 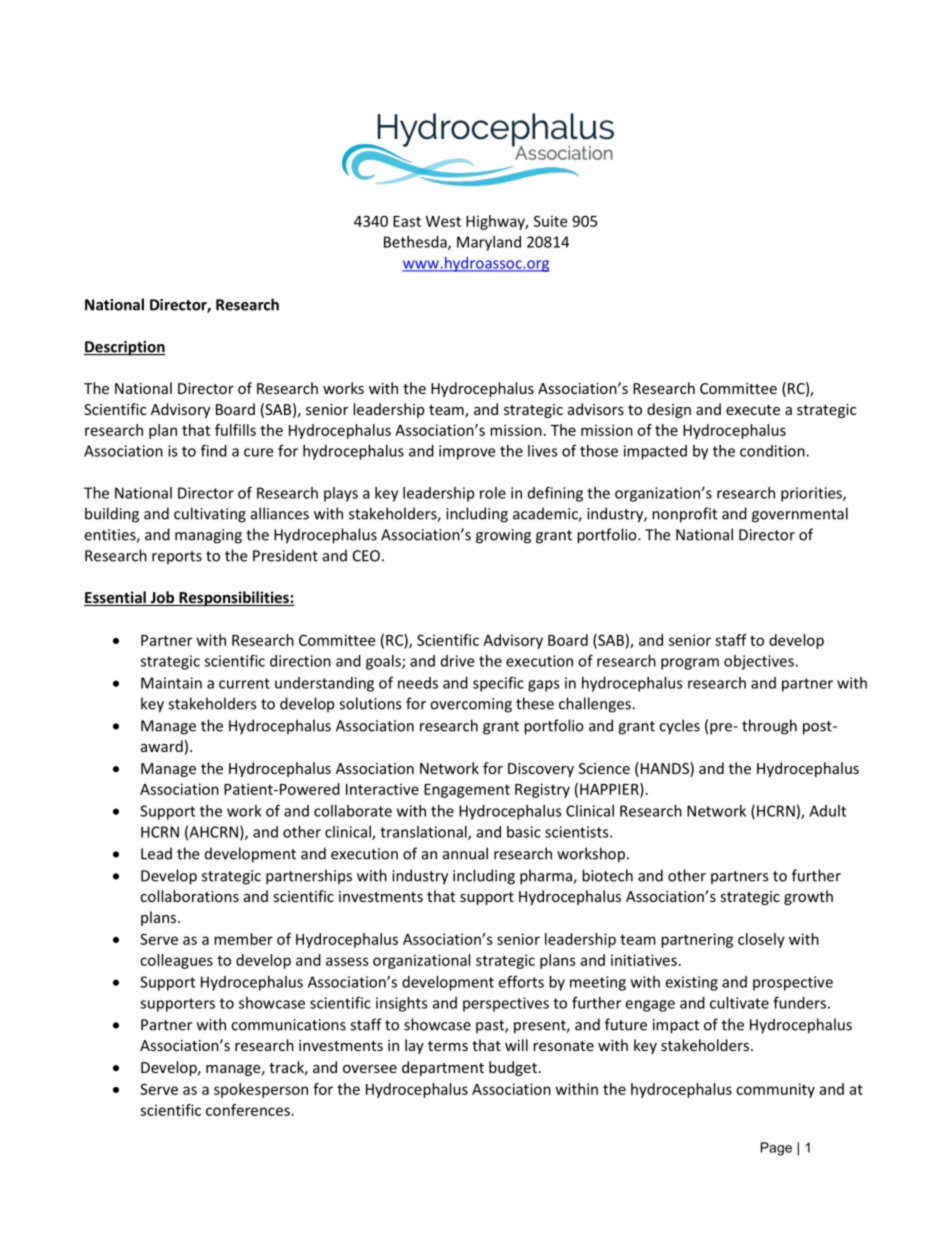 I want to click on condition, so click(x=773, y=451).
